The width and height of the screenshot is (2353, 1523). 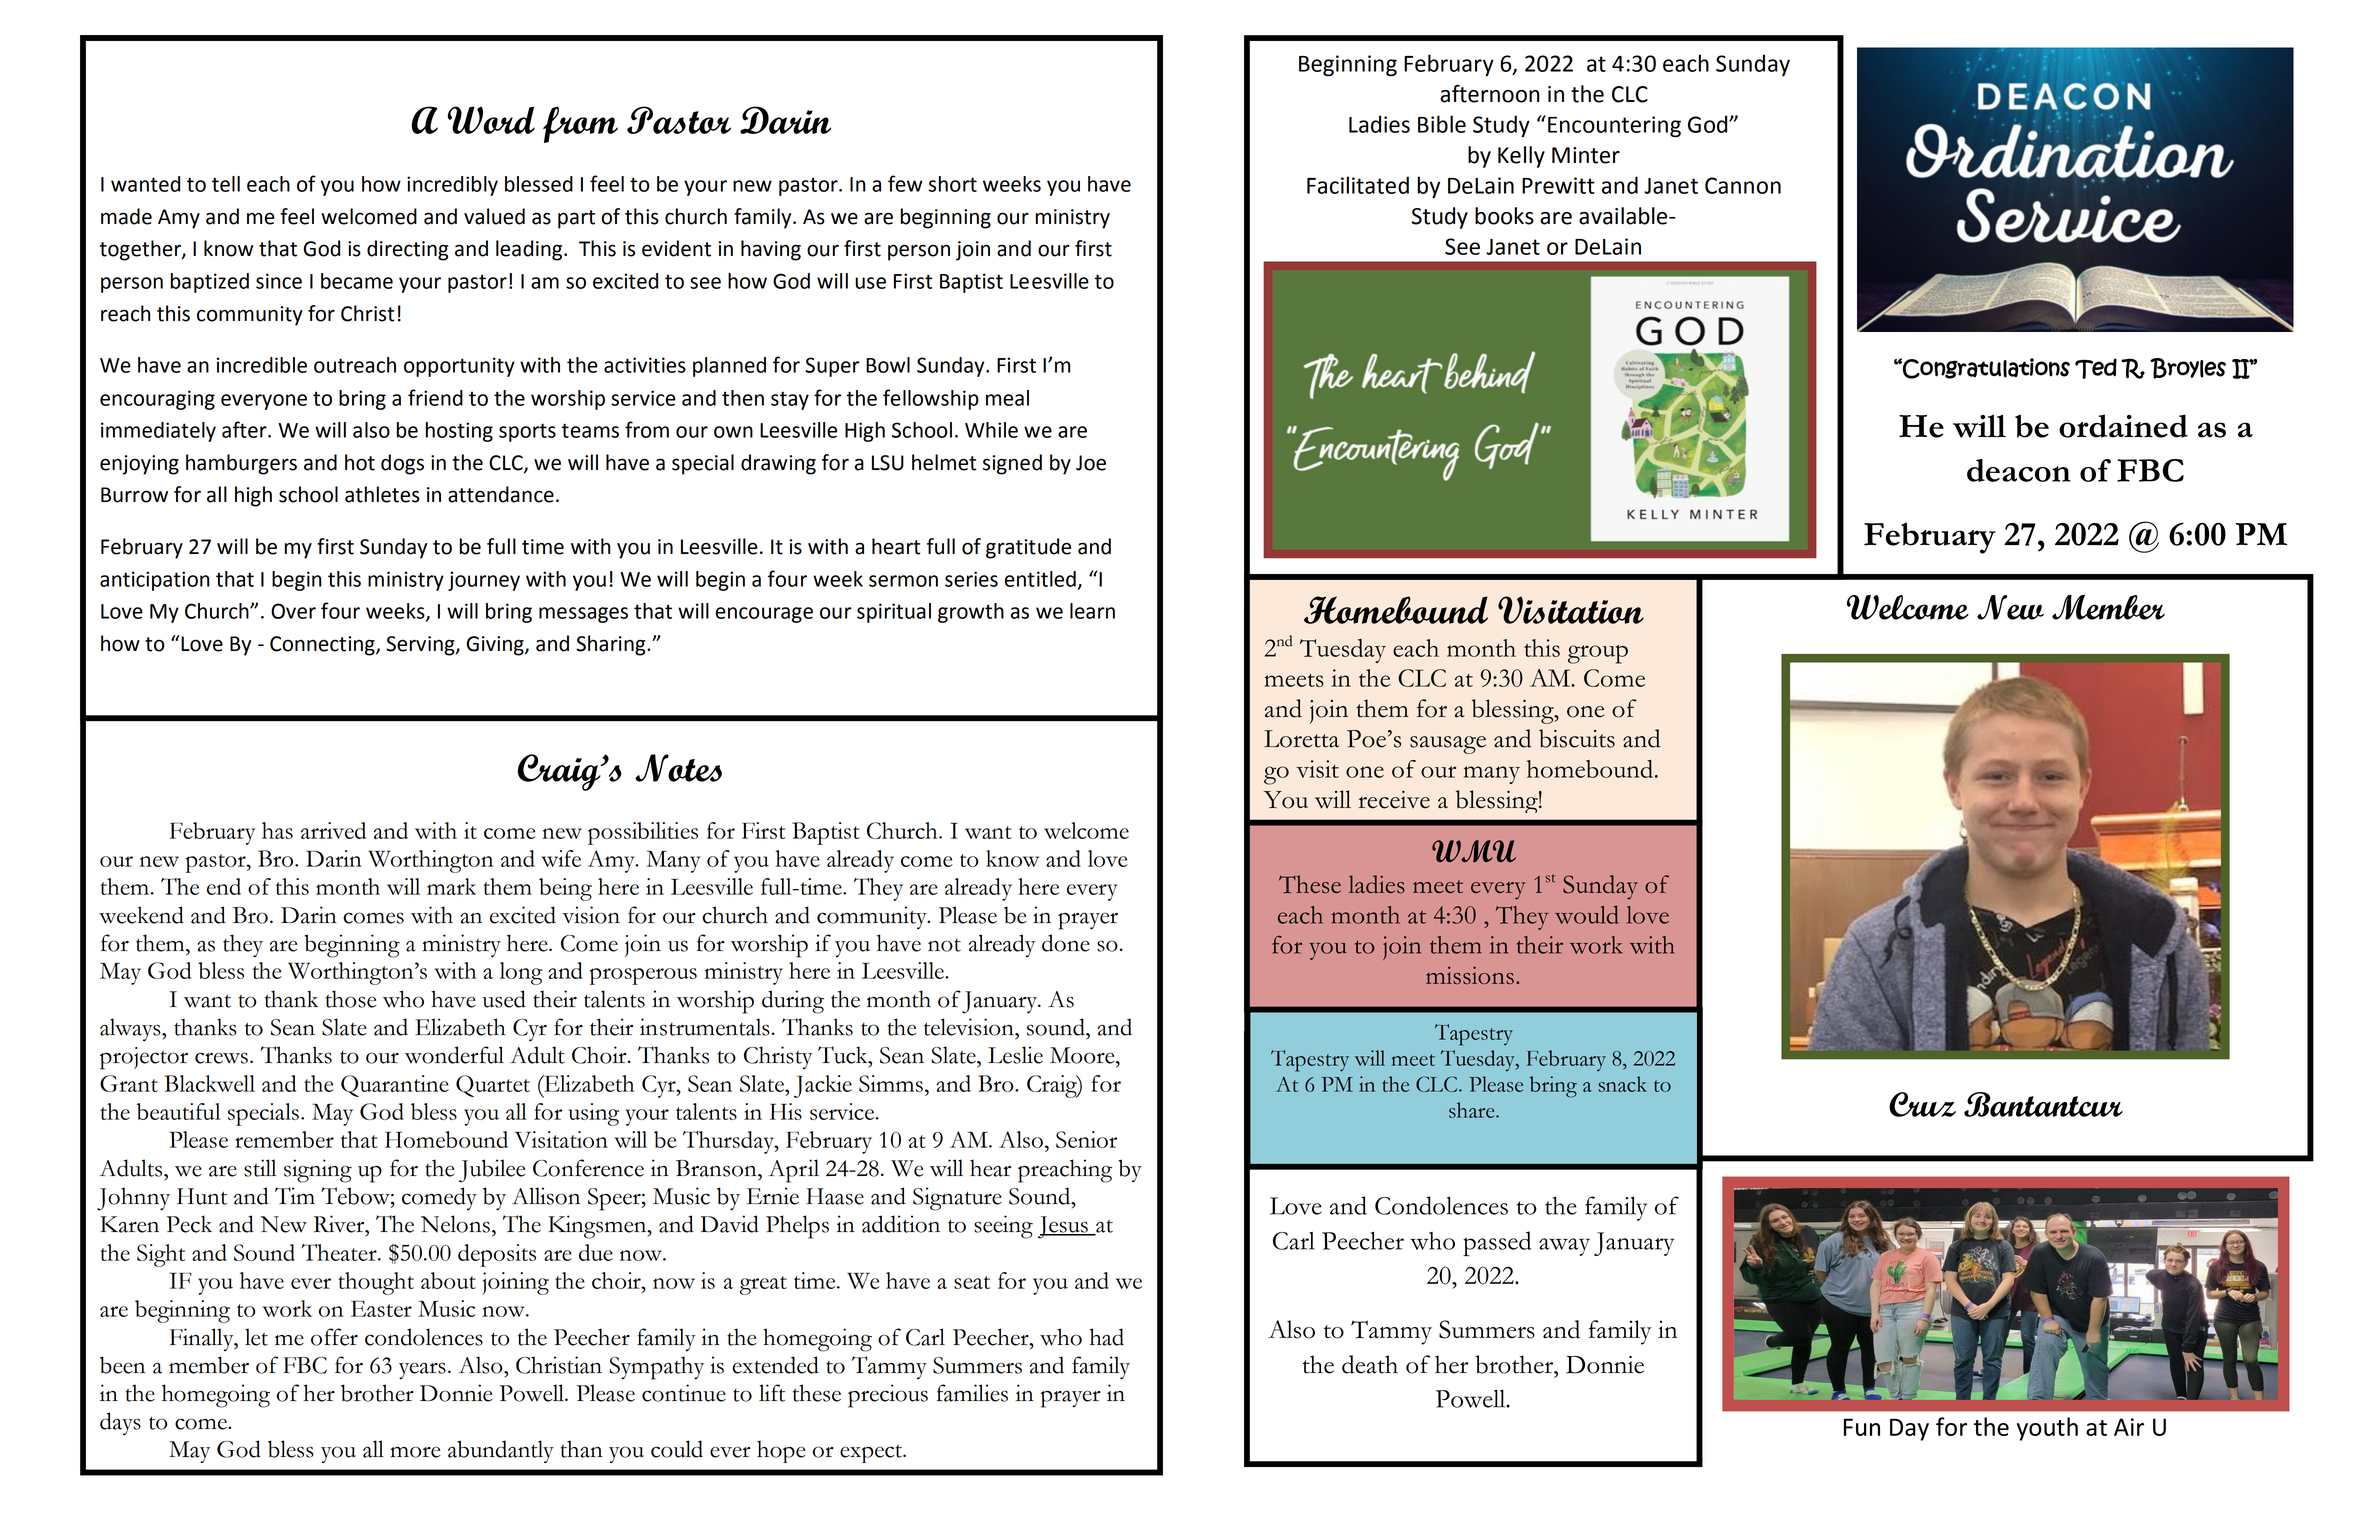 I want to click on incredibly, so click(x=452, y=186).
